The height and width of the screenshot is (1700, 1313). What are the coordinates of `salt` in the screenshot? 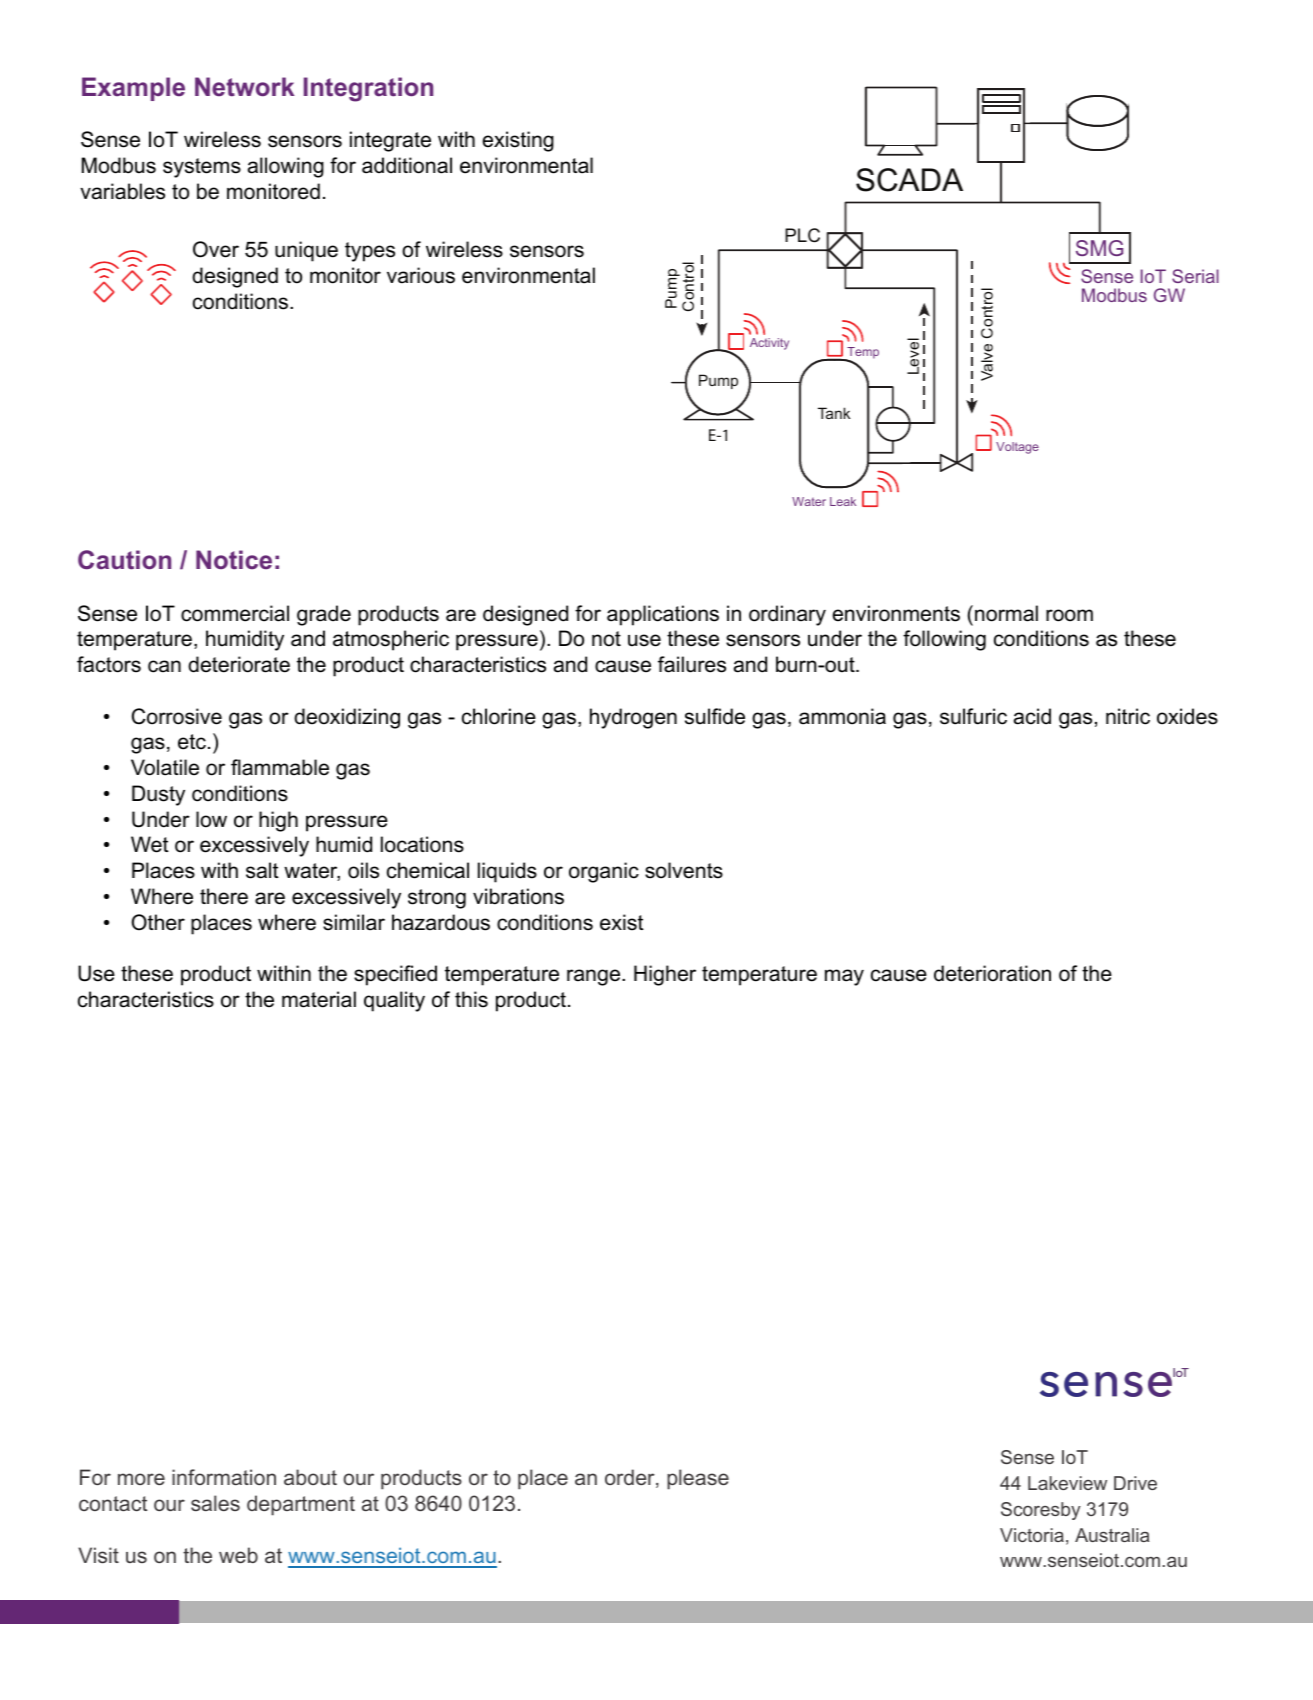 It's located at (262, 870).
